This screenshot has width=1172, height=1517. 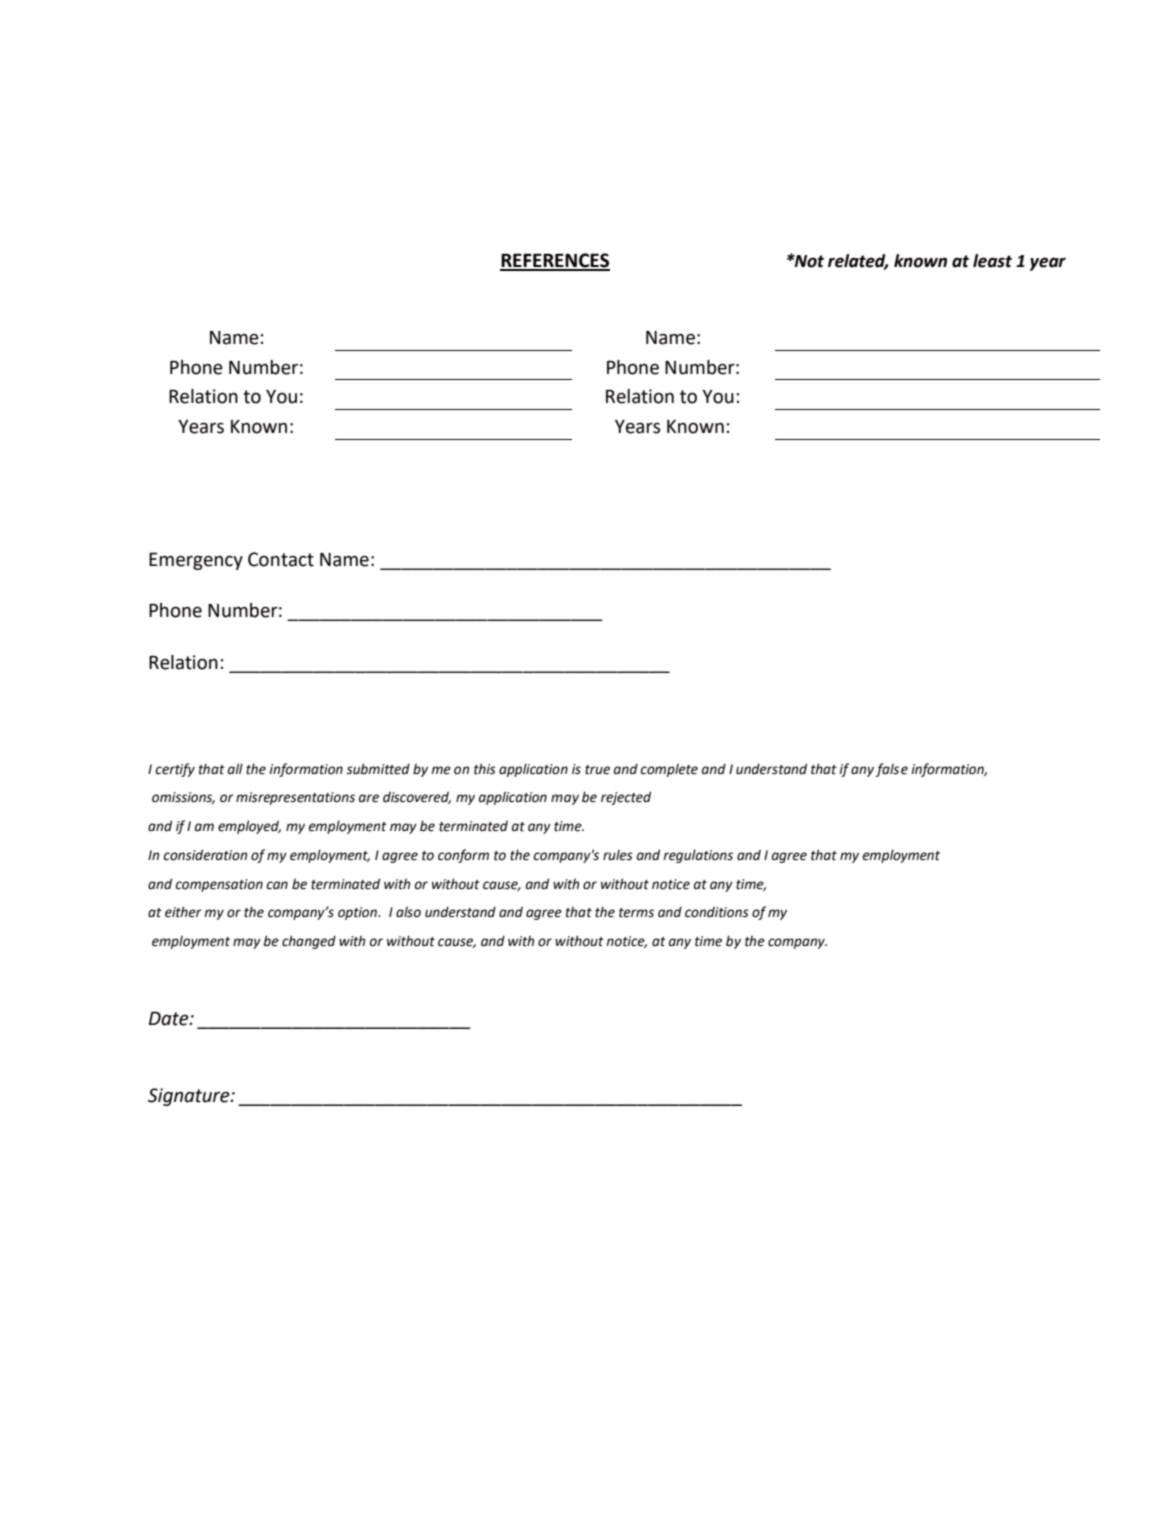 I want to click on Signature, so click(x=190, y=1097).
